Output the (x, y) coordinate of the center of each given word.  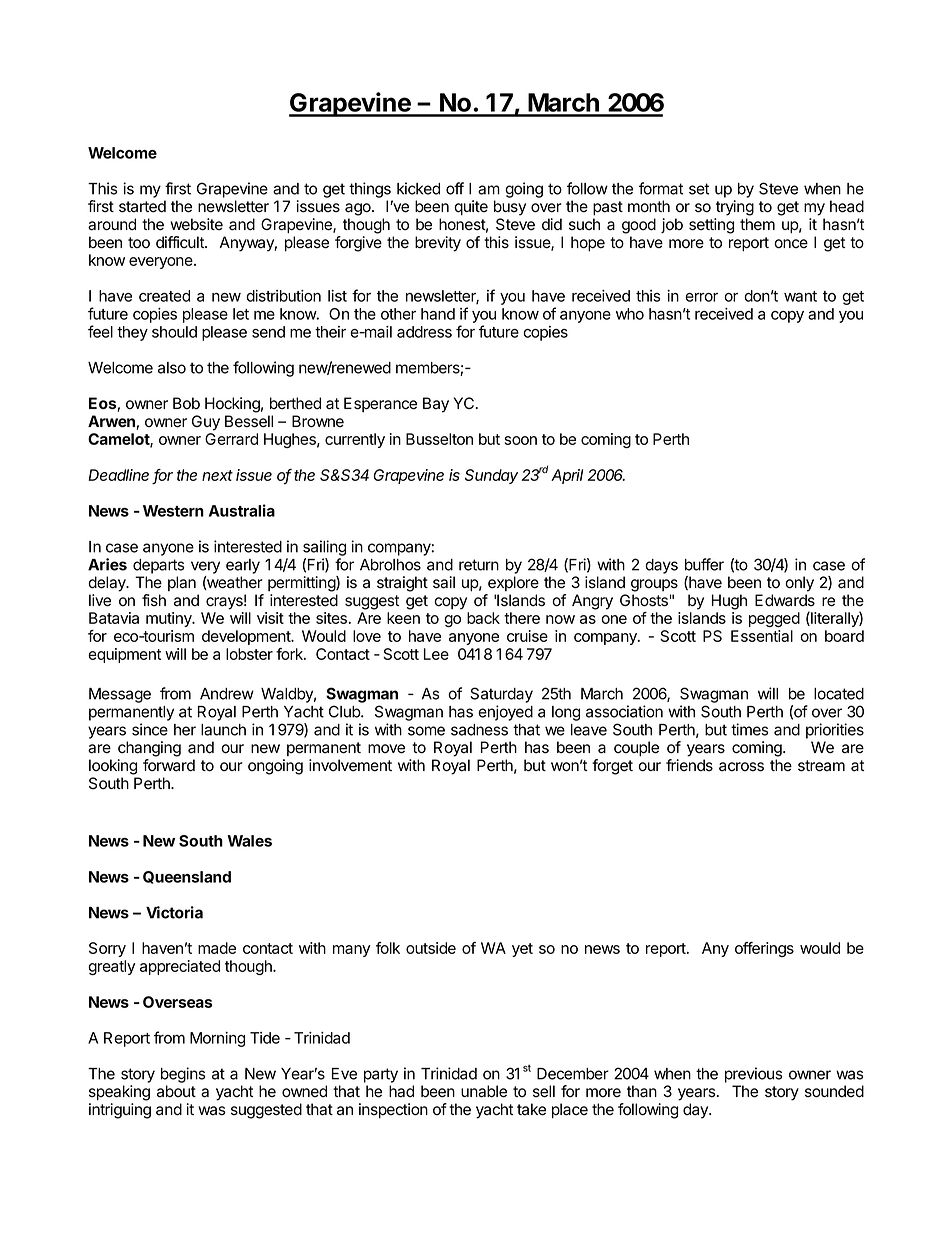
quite (471, 208)
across (741, 767)
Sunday (491, 476)
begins (183, 1075)
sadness (479, 730)
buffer (704, 564)
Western (173, 511)
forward (169, 765)
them (757, 224)
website (196, 224)
